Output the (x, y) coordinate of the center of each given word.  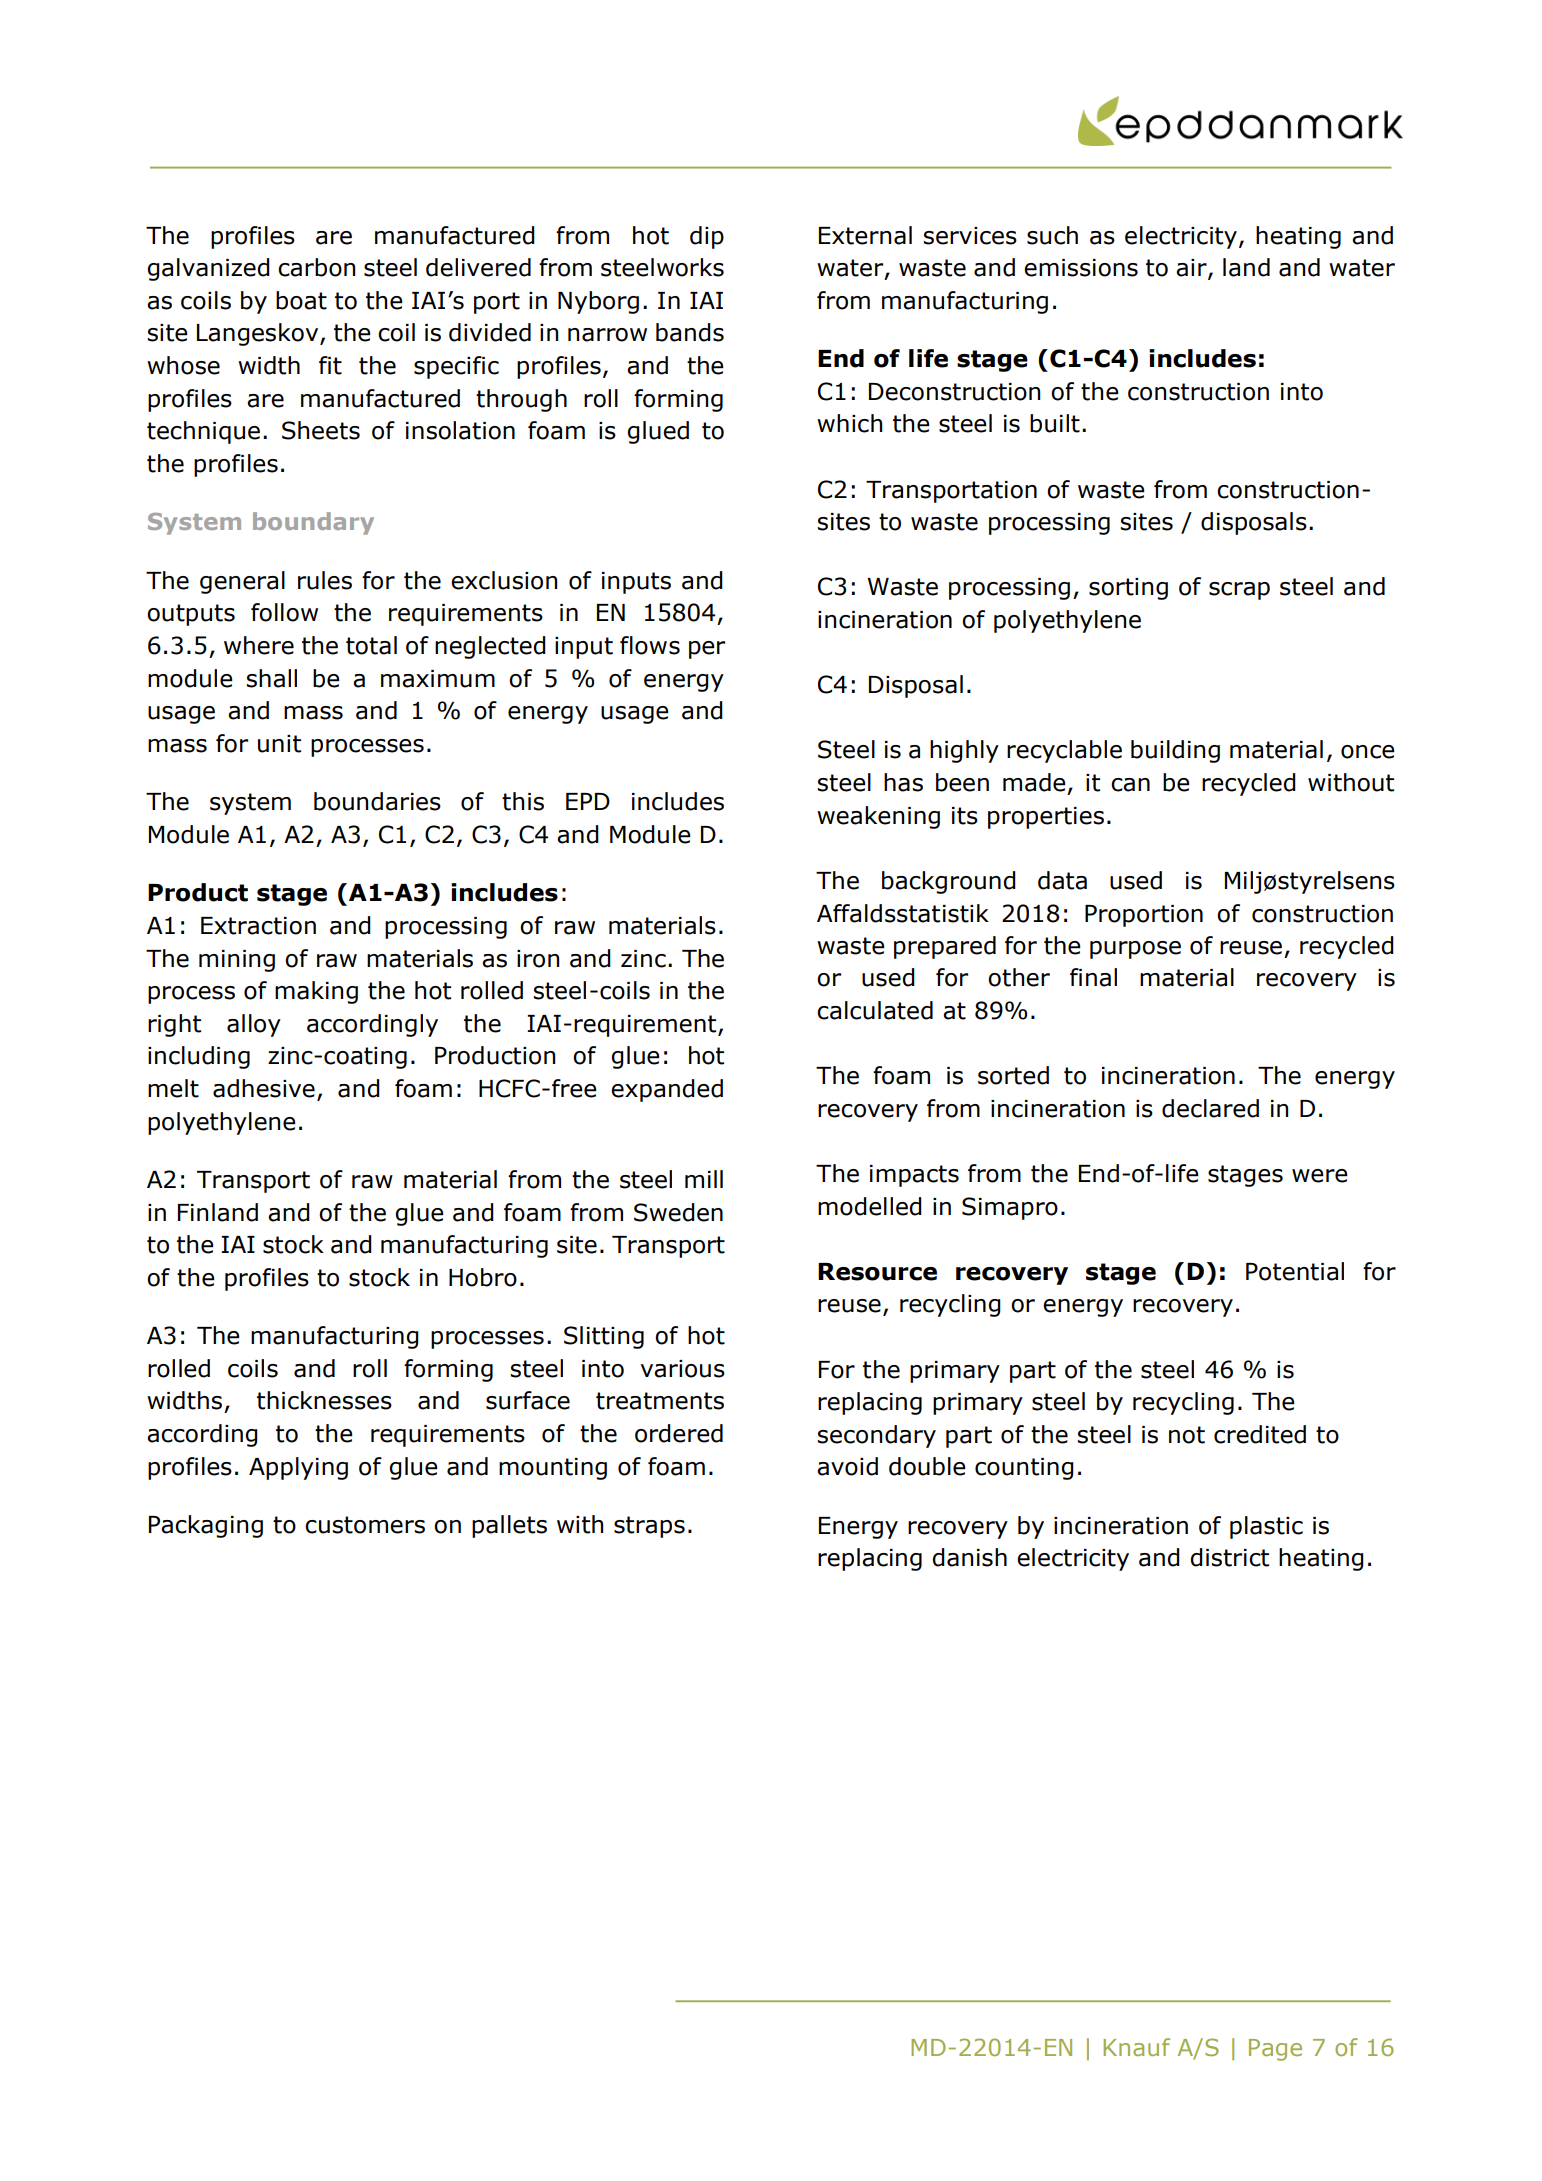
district (1229, 1557)
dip (707, 237)
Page (1275, 2050)
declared (1210, 1108)
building (1175, 751)
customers (365, 1525)
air (1192, 269)
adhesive (264, 1088)
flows (650, 645)
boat (301, 300)
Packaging (206, 1526)
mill (704, 1179)
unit (279, 744)
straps (649, 1527)
